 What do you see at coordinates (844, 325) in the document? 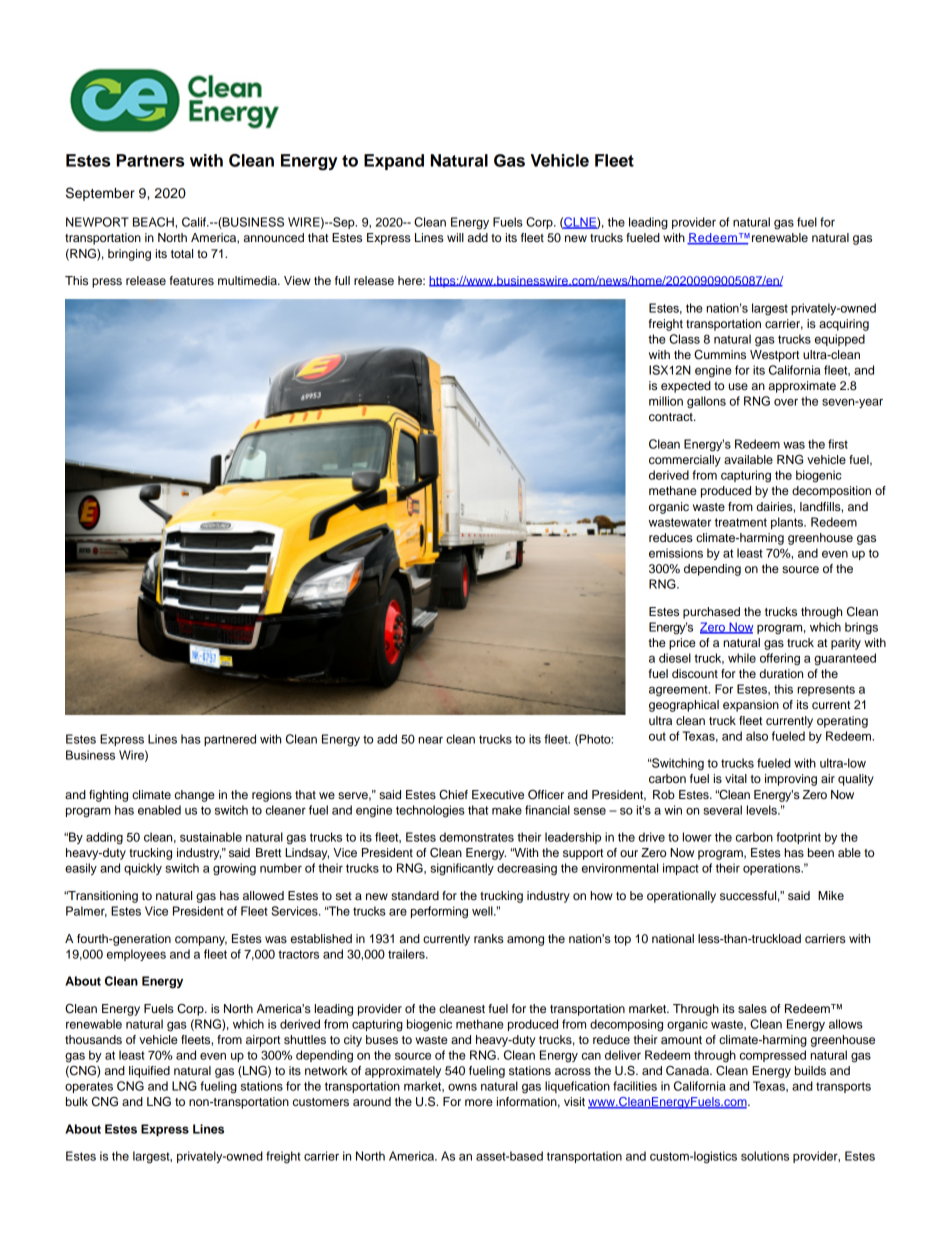
I see `acquiring` at bounding box center [844, 325].
